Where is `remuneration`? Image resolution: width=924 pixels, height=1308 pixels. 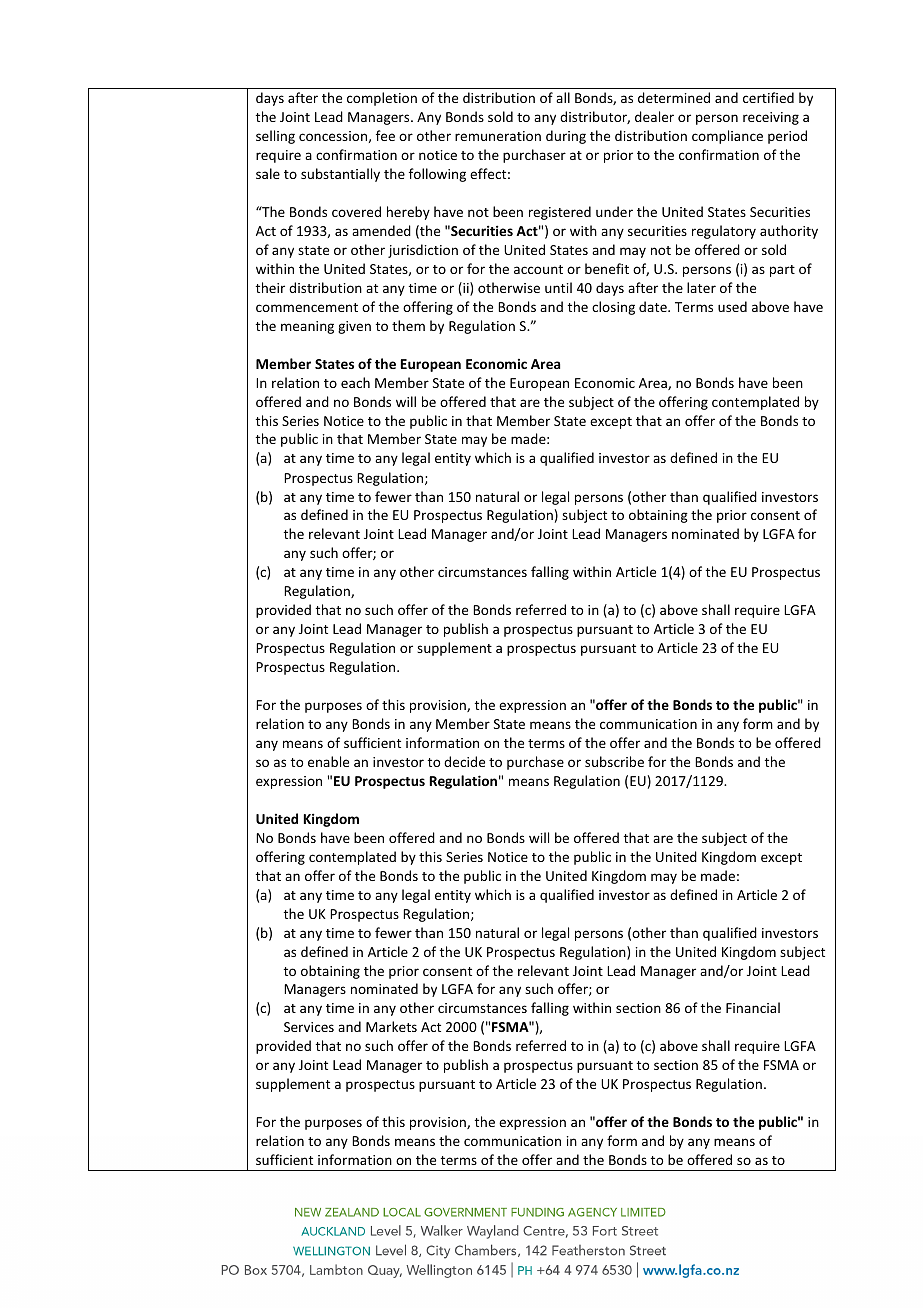
remuneration is located at coordinates (498, 136).
